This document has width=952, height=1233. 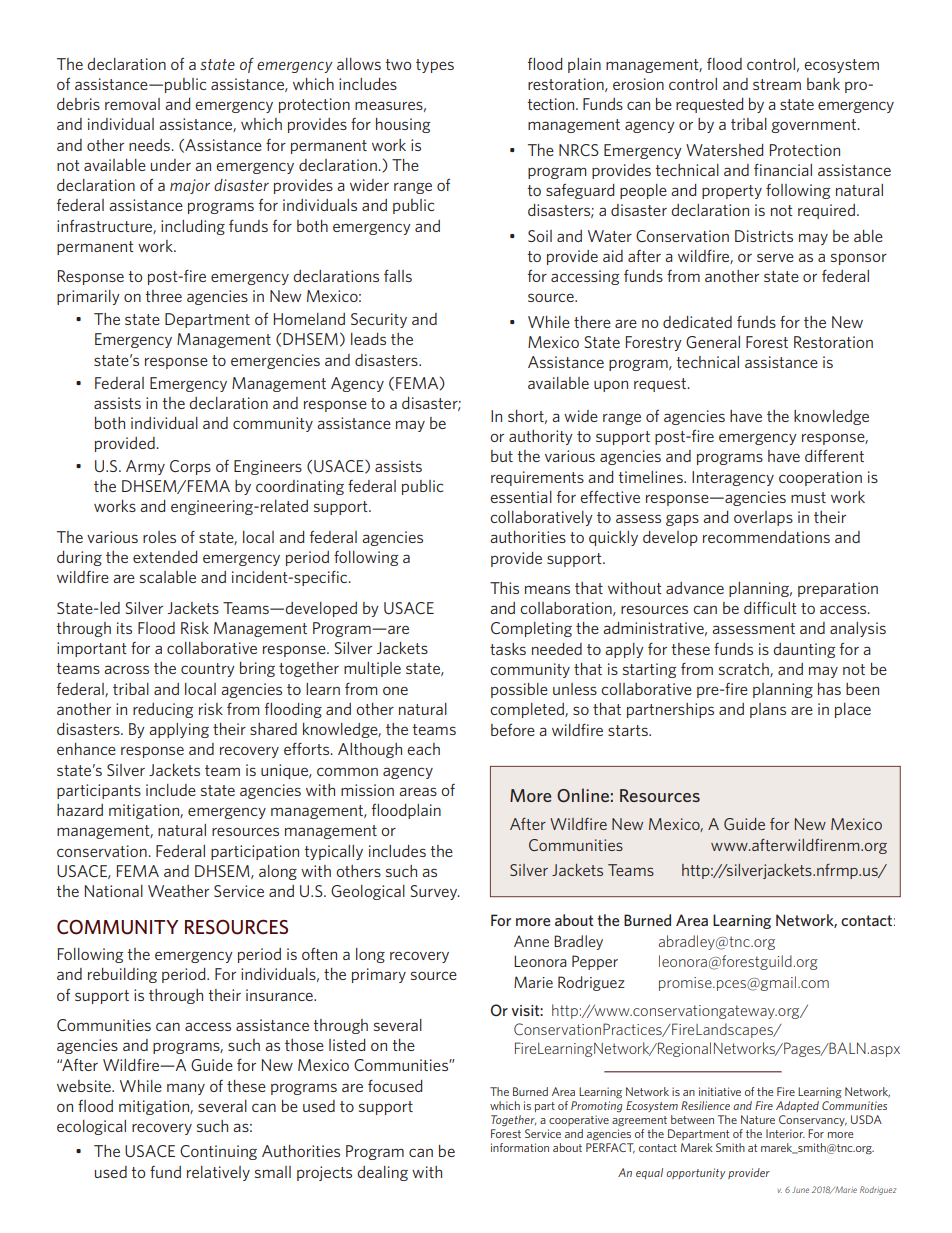 I want to click on types, so click(x=435, y=66).
